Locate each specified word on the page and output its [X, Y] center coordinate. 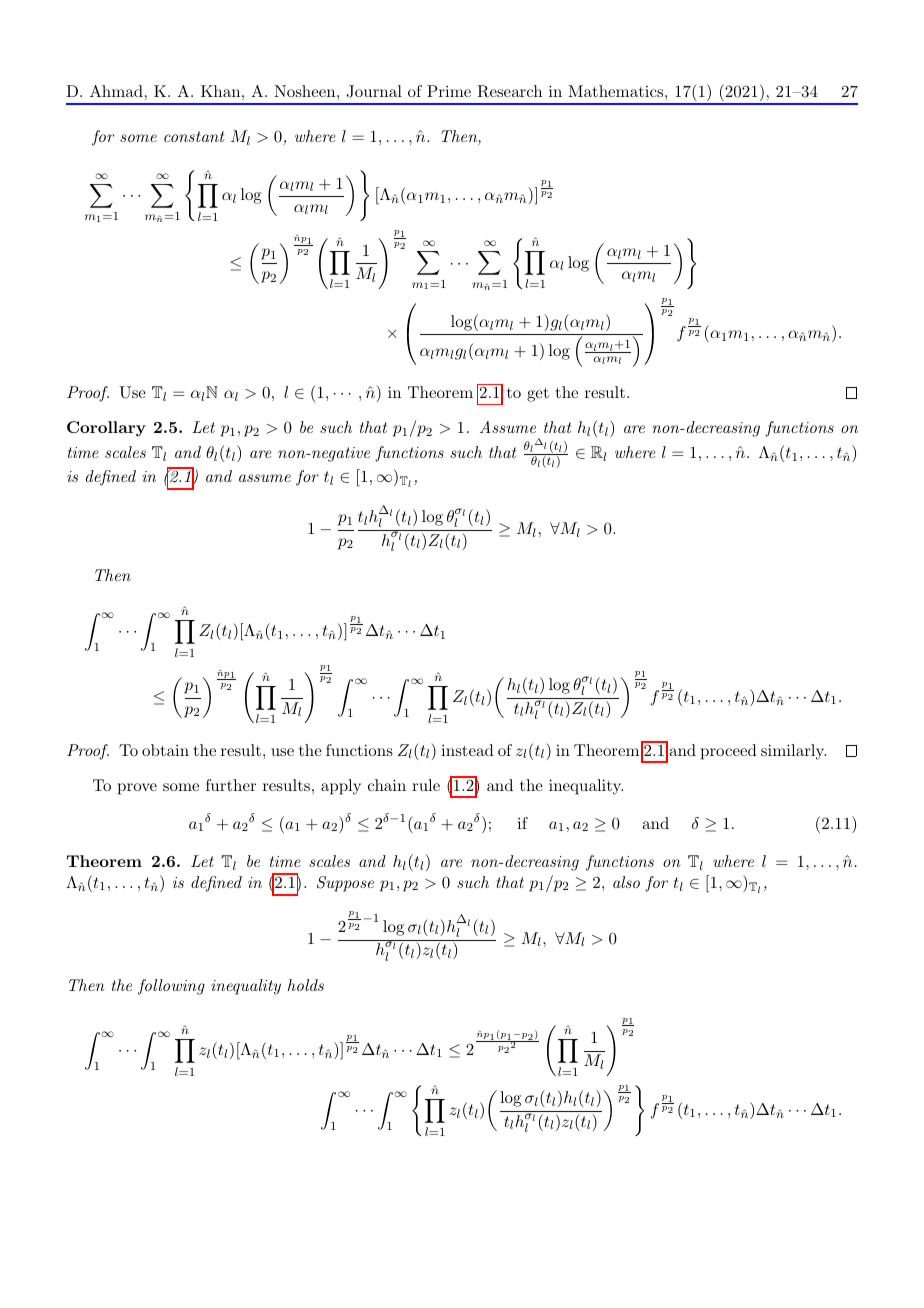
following [171, 987]
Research [509, 91]
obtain [165, 750]
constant [194, 136]
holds [306, 985]
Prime [449, 91]
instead [467, 750]
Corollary [106, 429]
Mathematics [615, 91]
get [538, 395]
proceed [729, 752]
